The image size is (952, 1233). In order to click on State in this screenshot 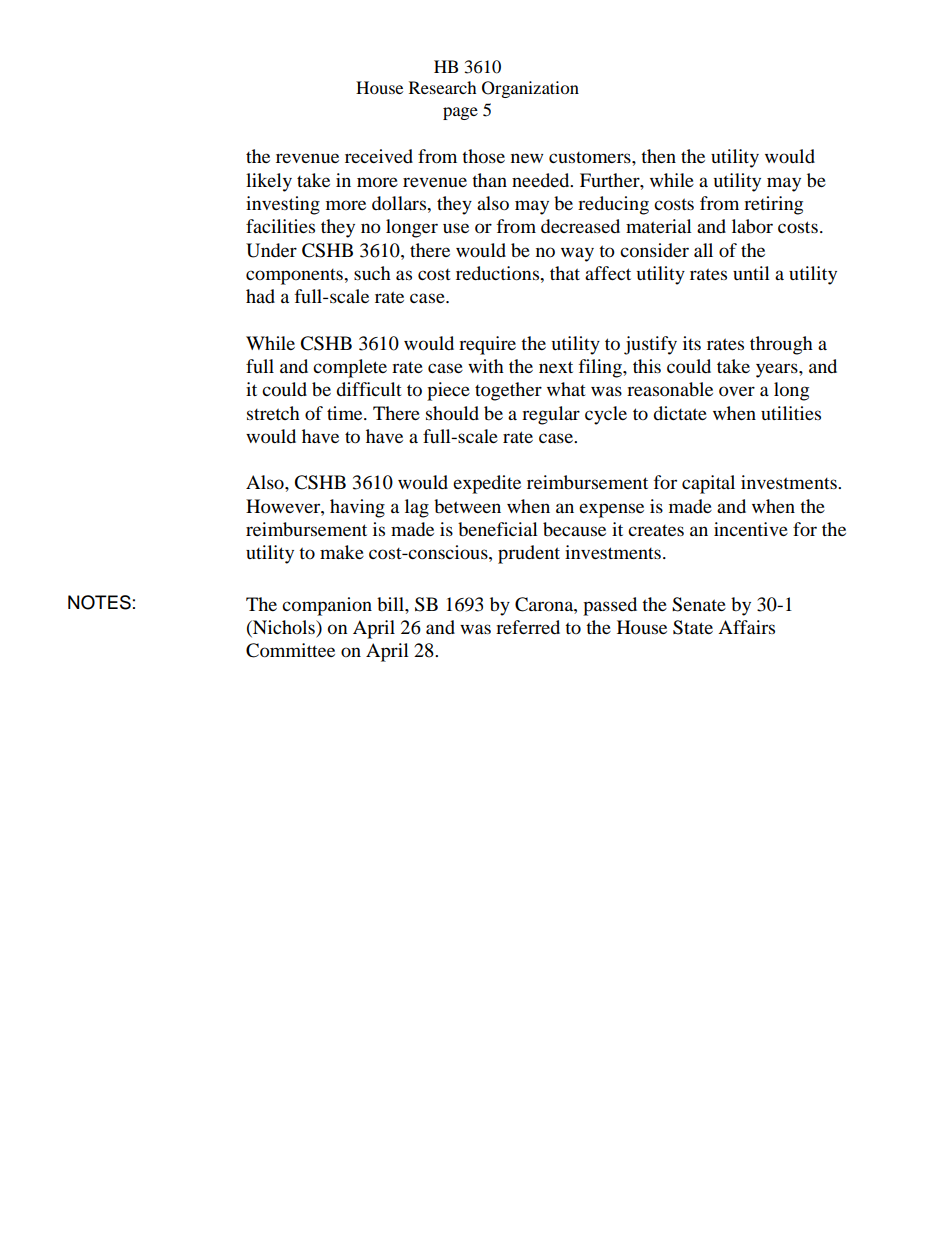, I will do `click(693, 627)`.
